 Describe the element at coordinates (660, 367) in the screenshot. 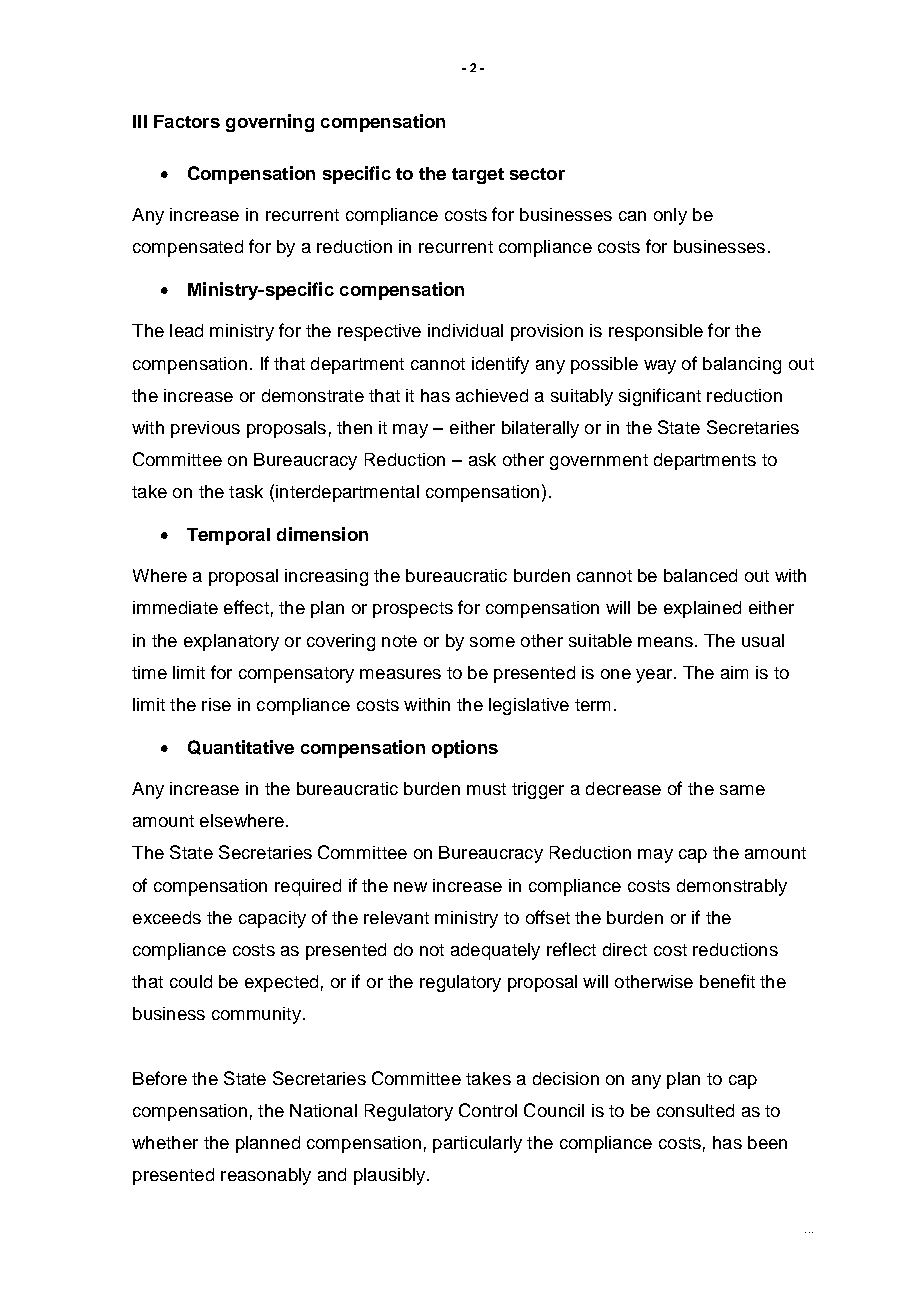

I see `way` at that location.
